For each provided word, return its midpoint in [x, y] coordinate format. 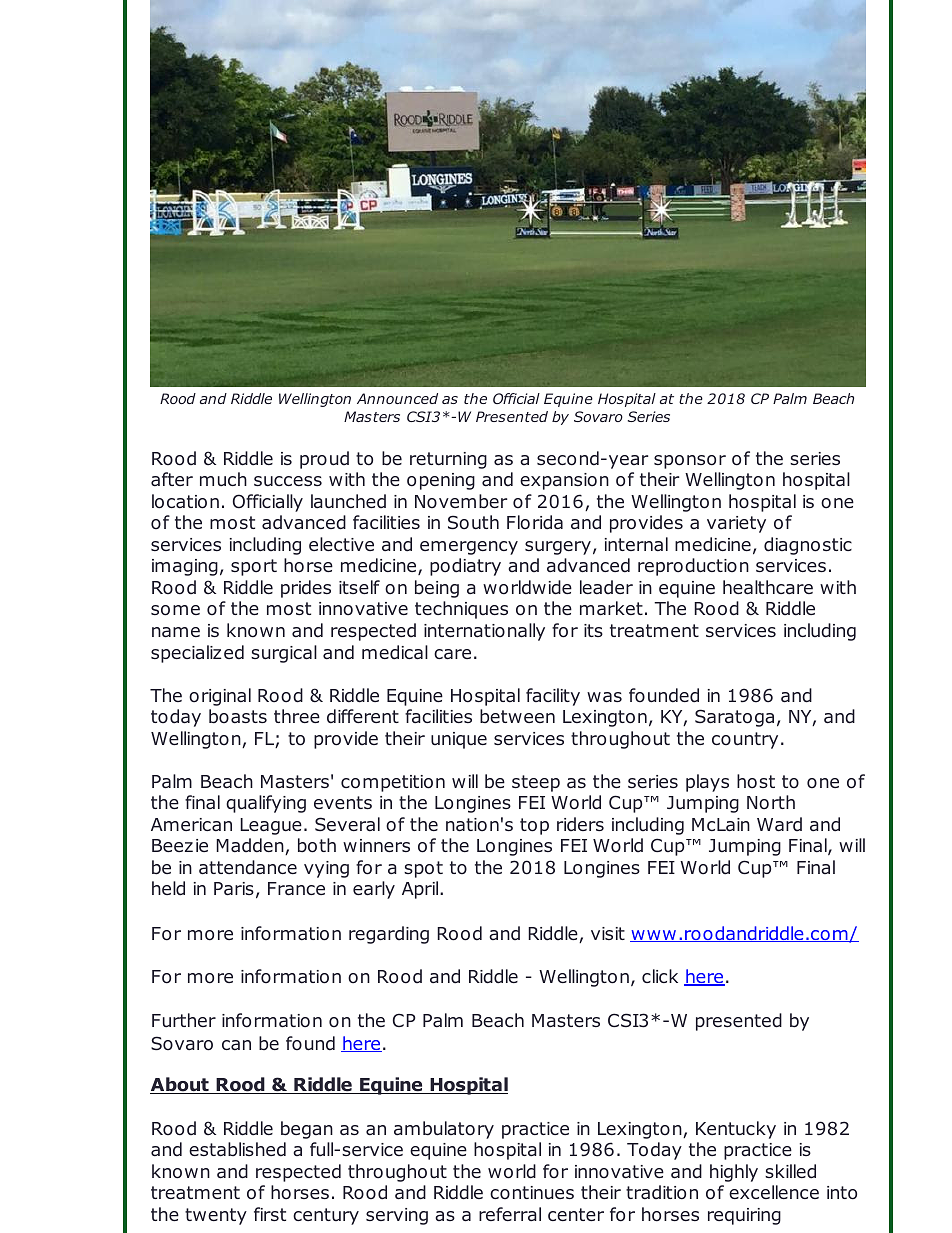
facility [553, 697]
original [220, 697]
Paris [234, 889]
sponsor [690, 462]
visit [608, 933]
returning [448, 460]
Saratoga [734, 718]
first [270, 1214]
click [660, 976]
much [223, 479]
